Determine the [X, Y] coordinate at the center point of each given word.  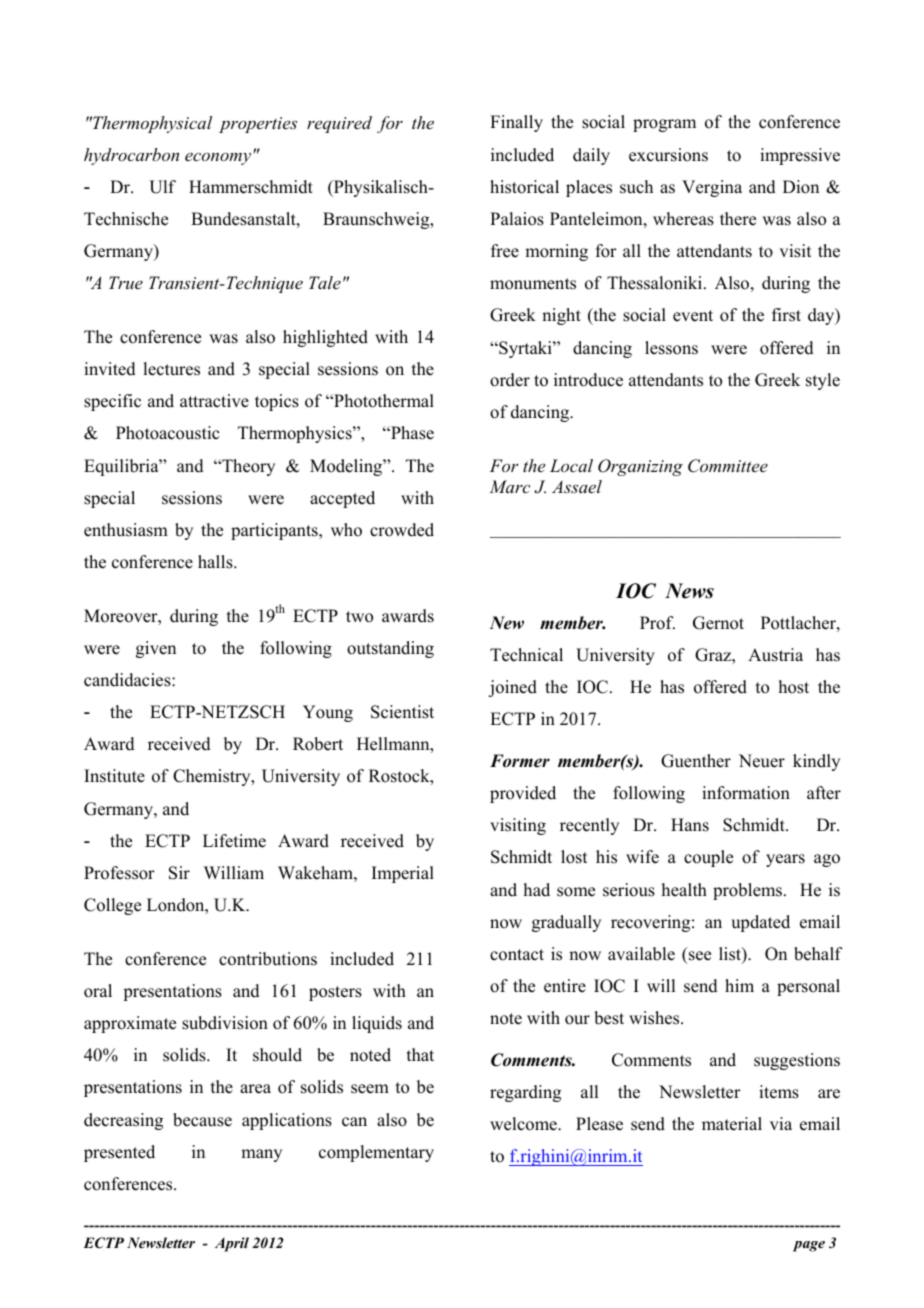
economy [218, 159]
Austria [775, 655]
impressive [800, 156]
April [232, 1244]
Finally [516, 123]
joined [512, 688]
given [156, 649]
